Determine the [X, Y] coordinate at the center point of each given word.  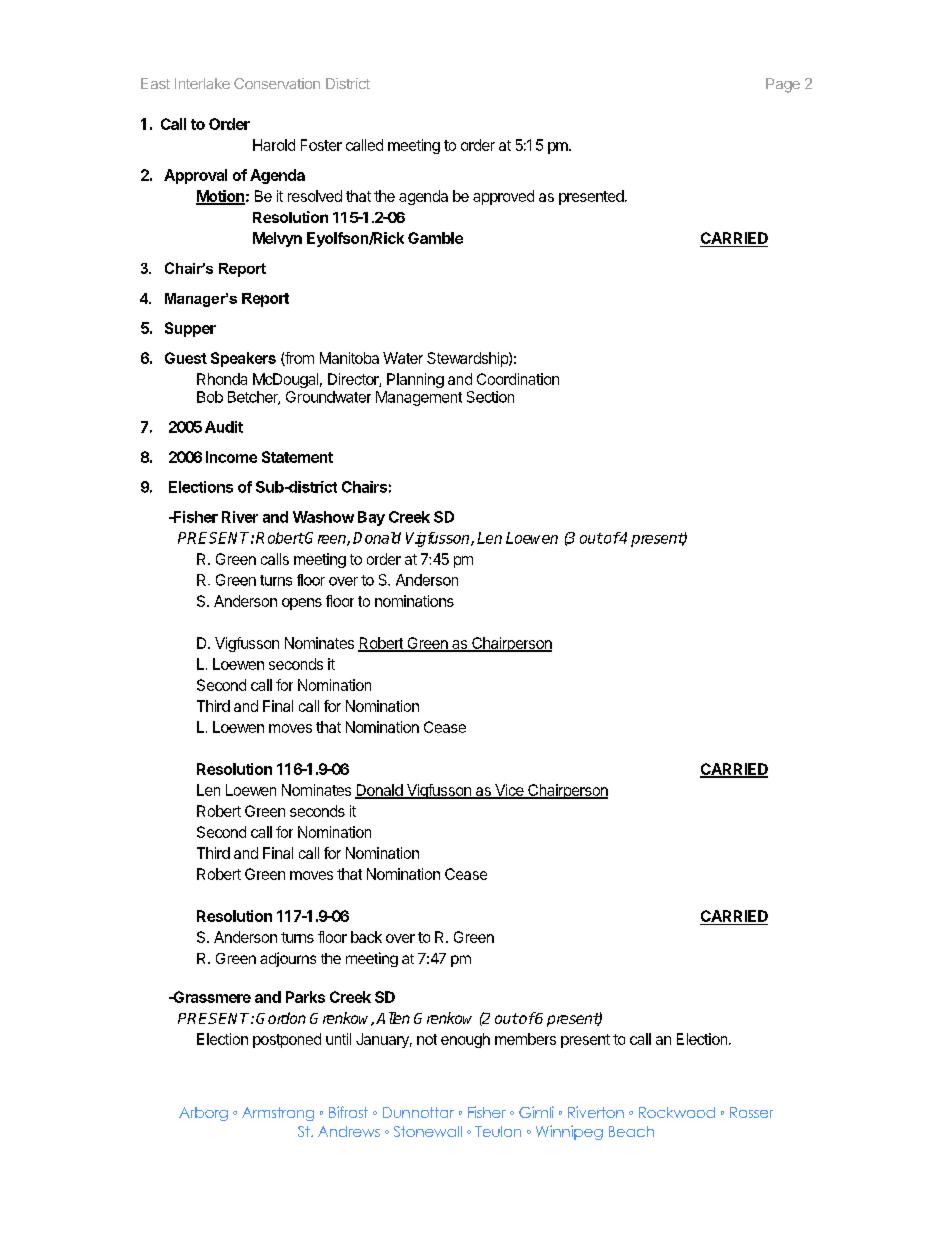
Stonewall [428, 1131]
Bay [371, 518]
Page [783, 85]
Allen [393, 1018]
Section [490, 397]
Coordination [518, 379]
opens [302, 604]
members [525, 1039]
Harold [274, 145]
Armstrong [278, 1114]
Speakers [243, 359]
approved [503, 197]
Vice [509, 791]
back [366, 937]
